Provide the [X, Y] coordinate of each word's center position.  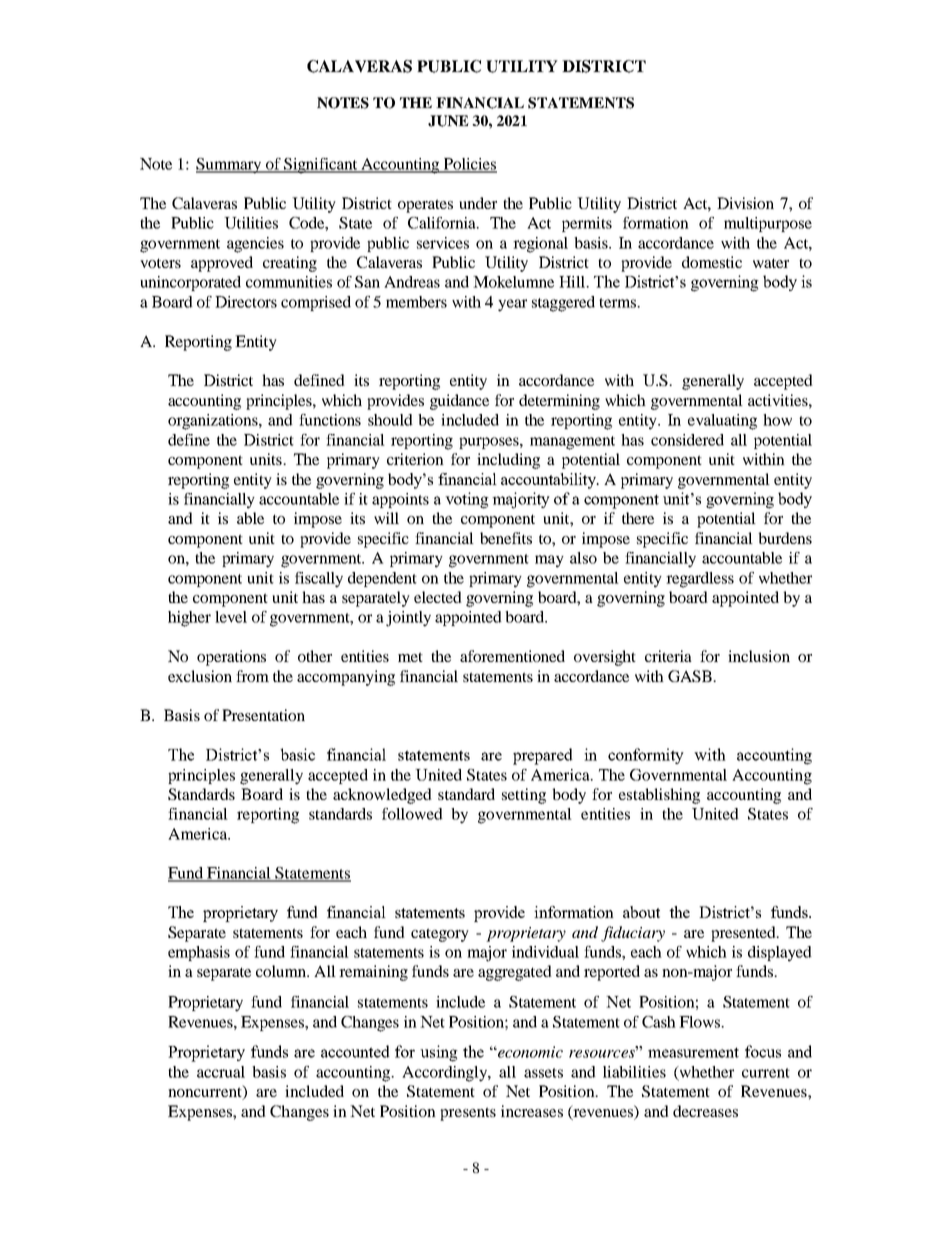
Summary [230, 166]
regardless [700, 580]
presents [468, 1114]
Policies [469, 165]
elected [438, 597]
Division [745, 203]
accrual [221, 1072]
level [231, 617]
